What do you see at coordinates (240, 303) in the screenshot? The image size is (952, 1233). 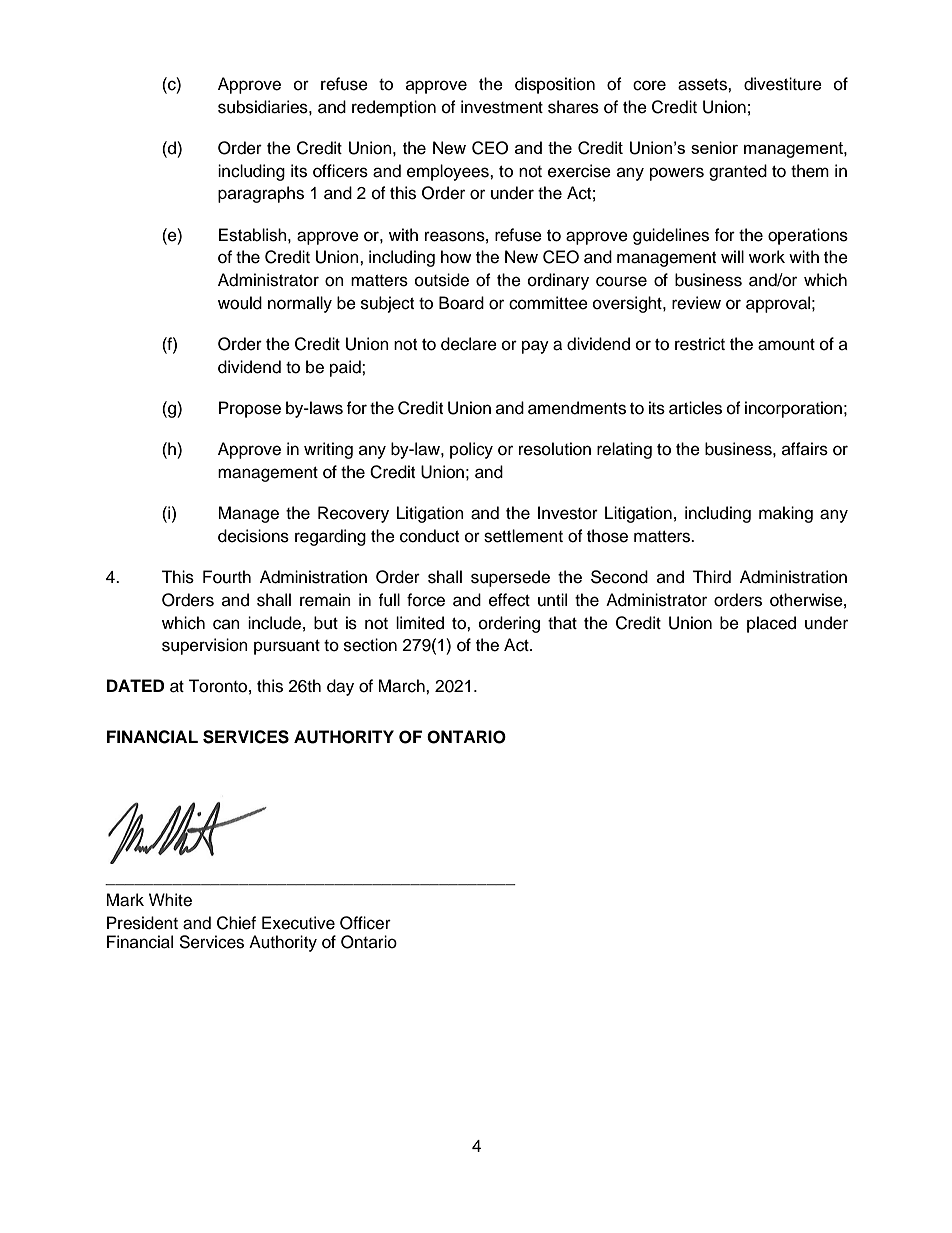 I see `would` at bounding box center [240, 303].
